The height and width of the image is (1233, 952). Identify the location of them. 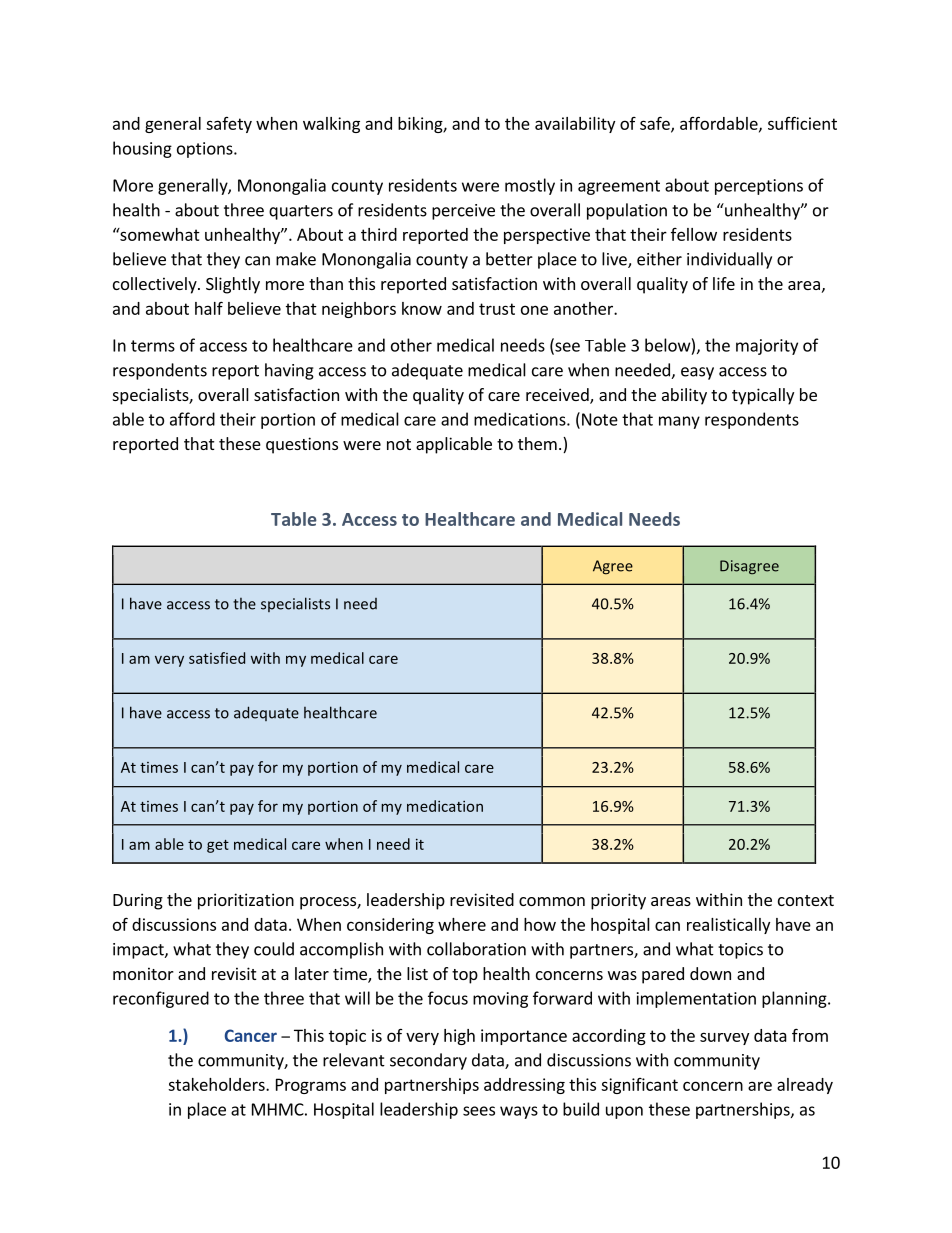
(537, 443).
